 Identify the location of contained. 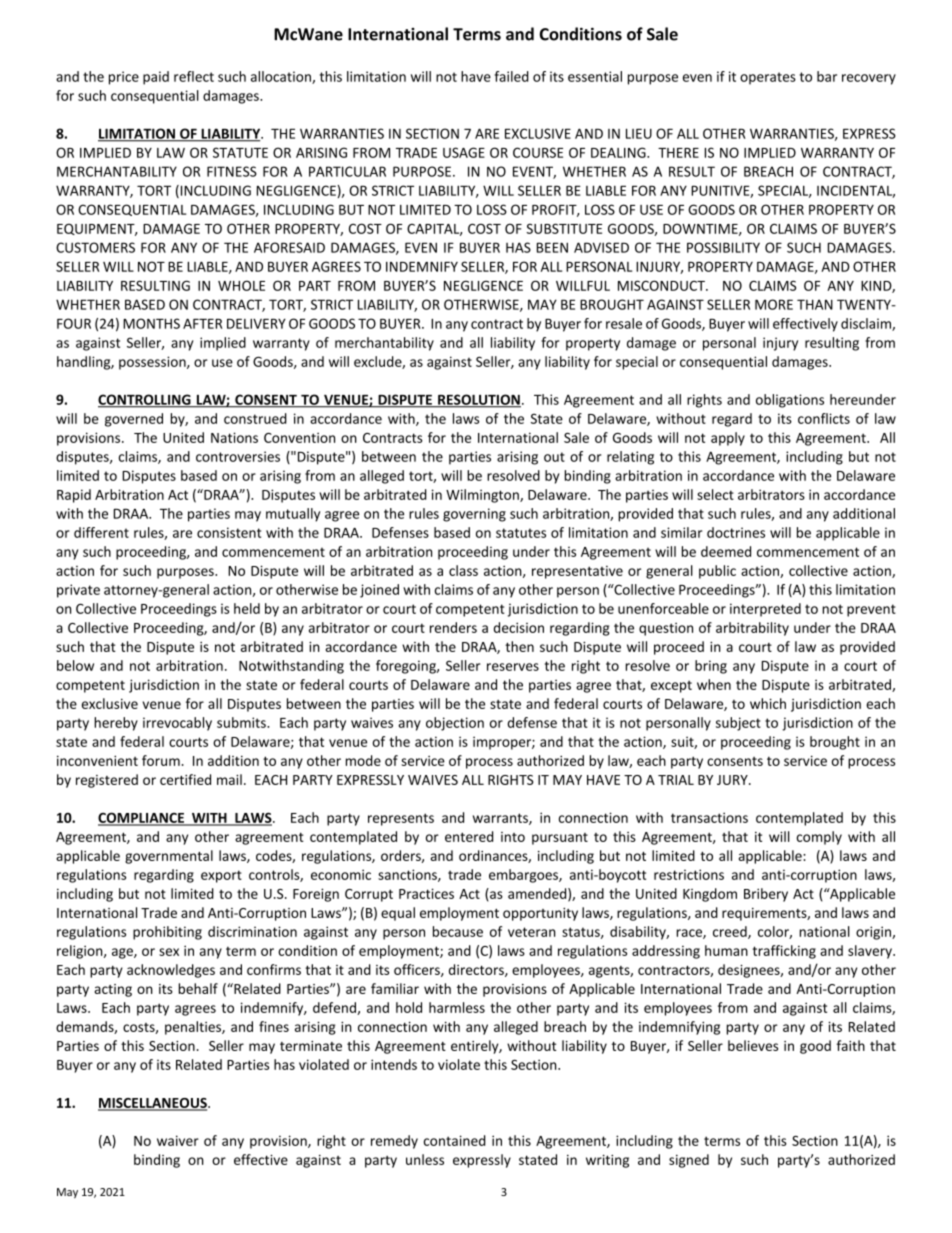
(455, 1140).
